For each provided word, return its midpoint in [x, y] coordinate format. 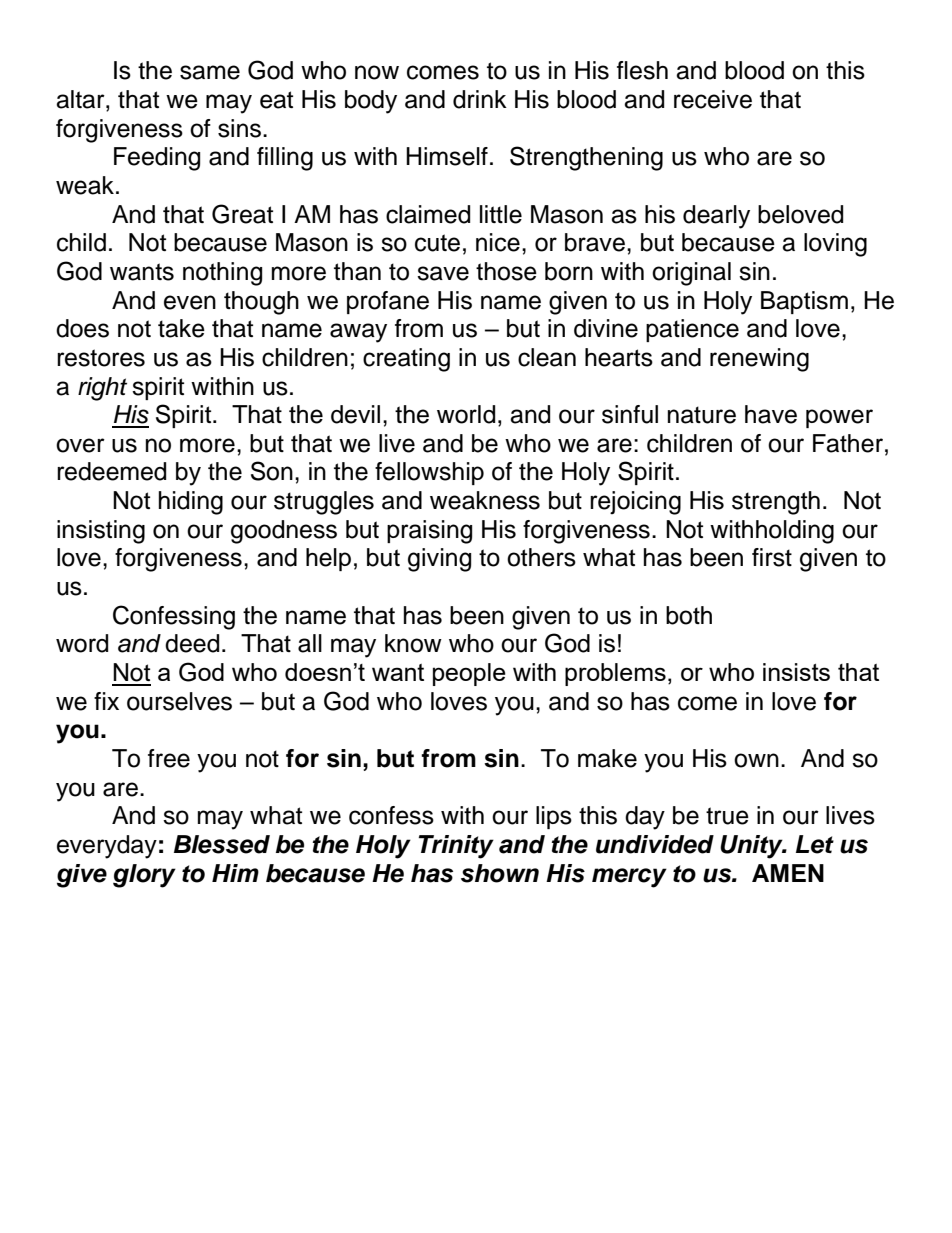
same [210, 72]
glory [144, 876]
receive [713, 99]
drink [480, 99]
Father [848, 443]
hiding [191, 503]
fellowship [429, 473]
